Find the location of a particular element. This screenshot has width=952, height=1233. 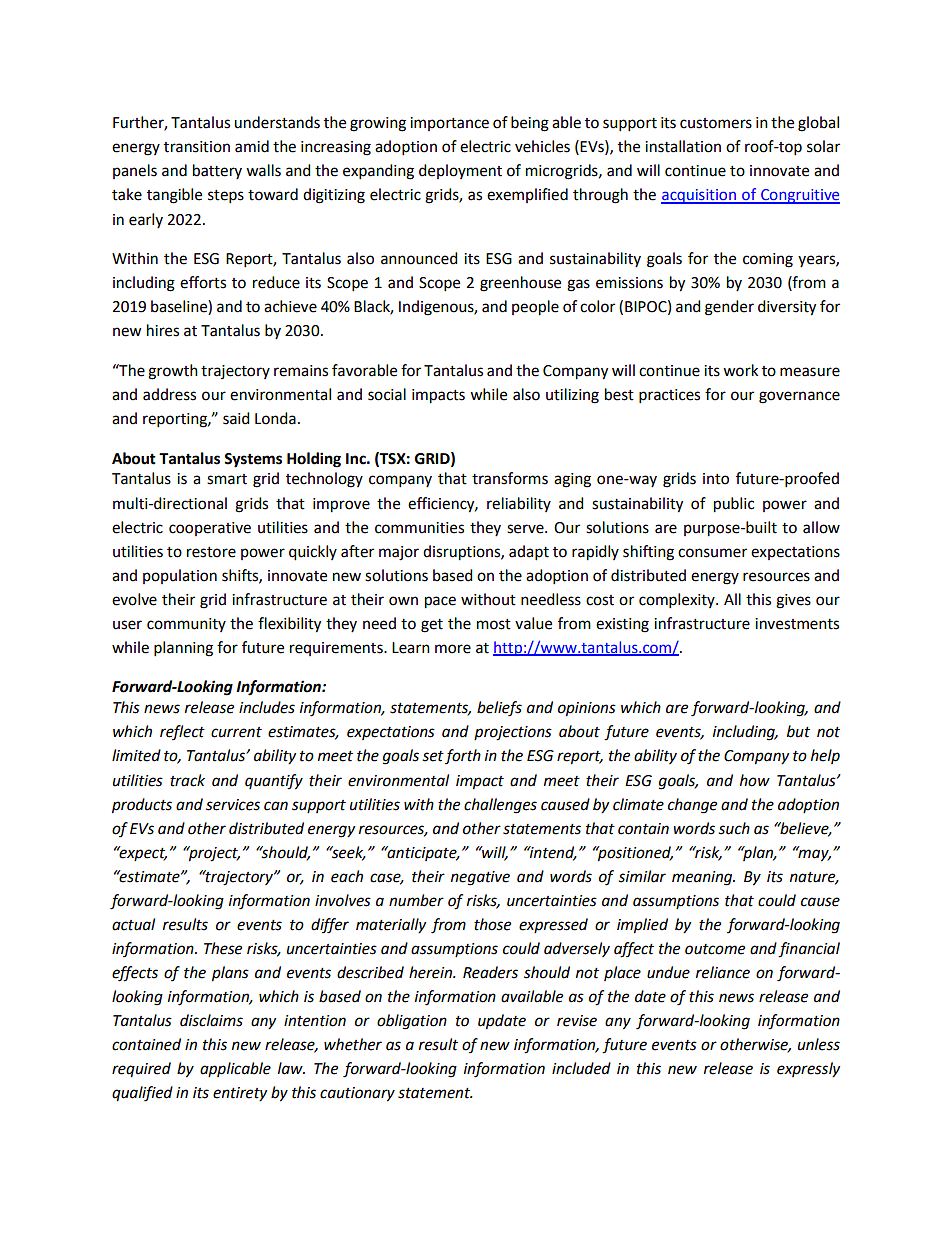

community is located at coordinates (186, 625).
